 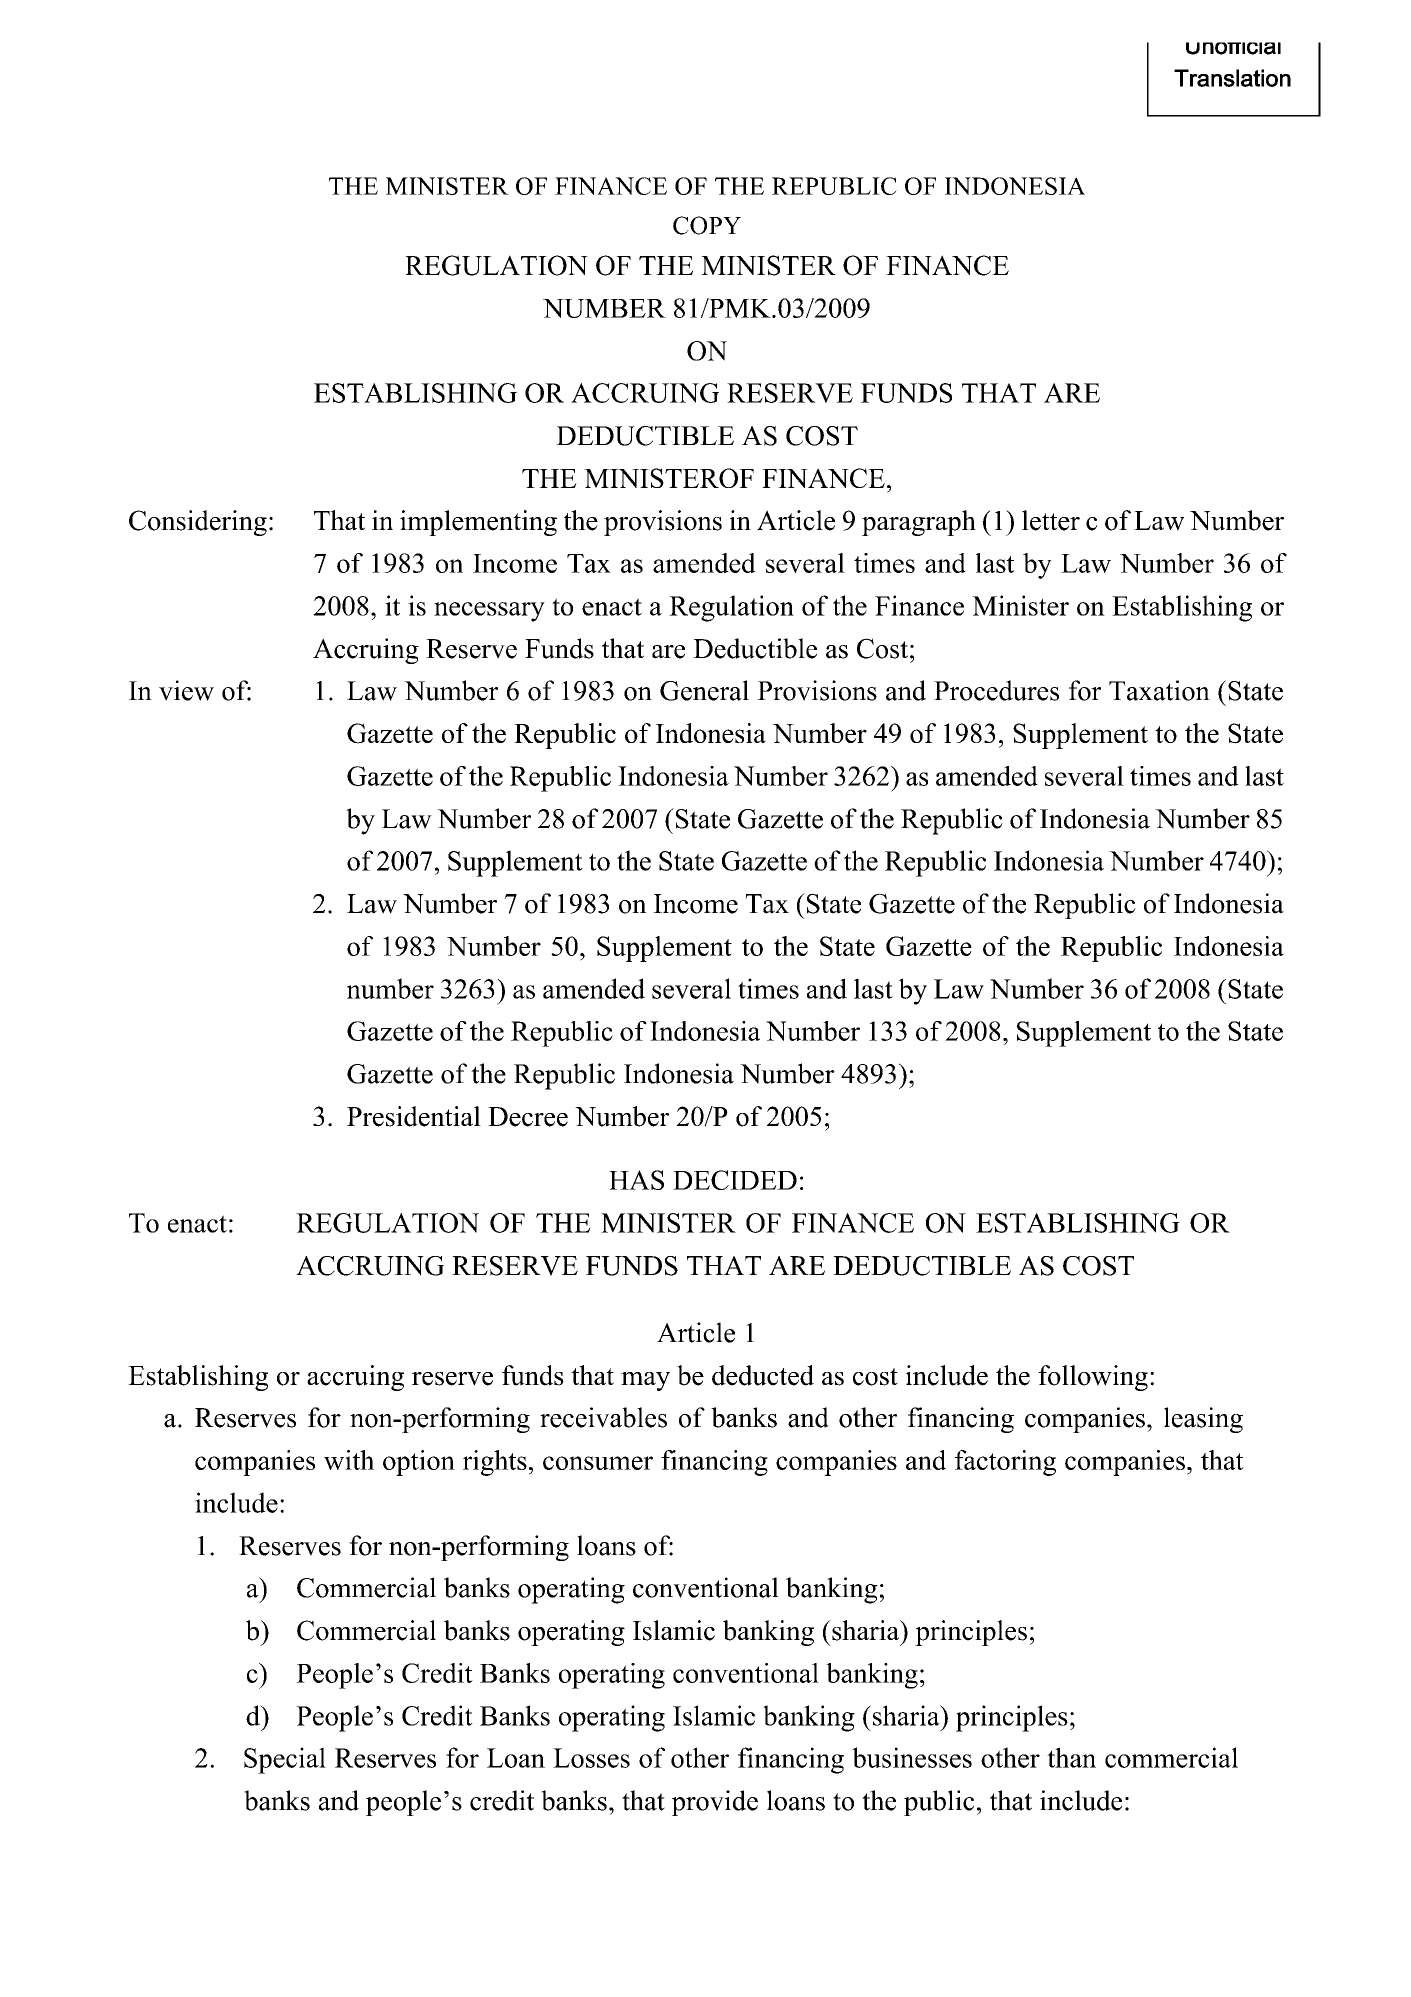 What do you see at coordinates (707, 225) in the page?
I see `COPY` at bounding box center [707, 225].
